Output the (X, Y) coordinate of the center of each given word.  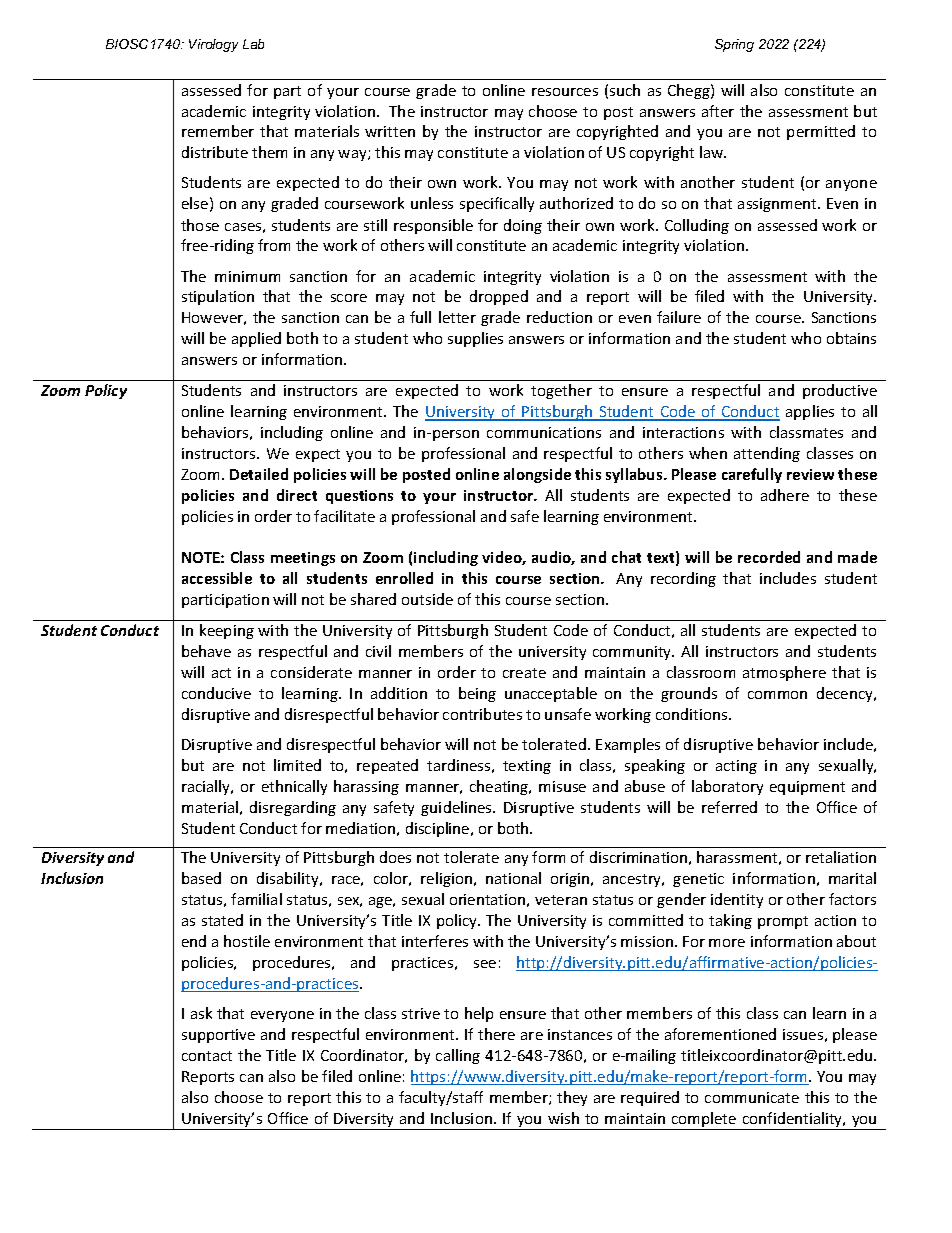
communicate (752, 1097)
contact (207, 1056)
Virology (213, 45)
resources (565, 92)
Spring (734, 45)
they (572, 1098)
